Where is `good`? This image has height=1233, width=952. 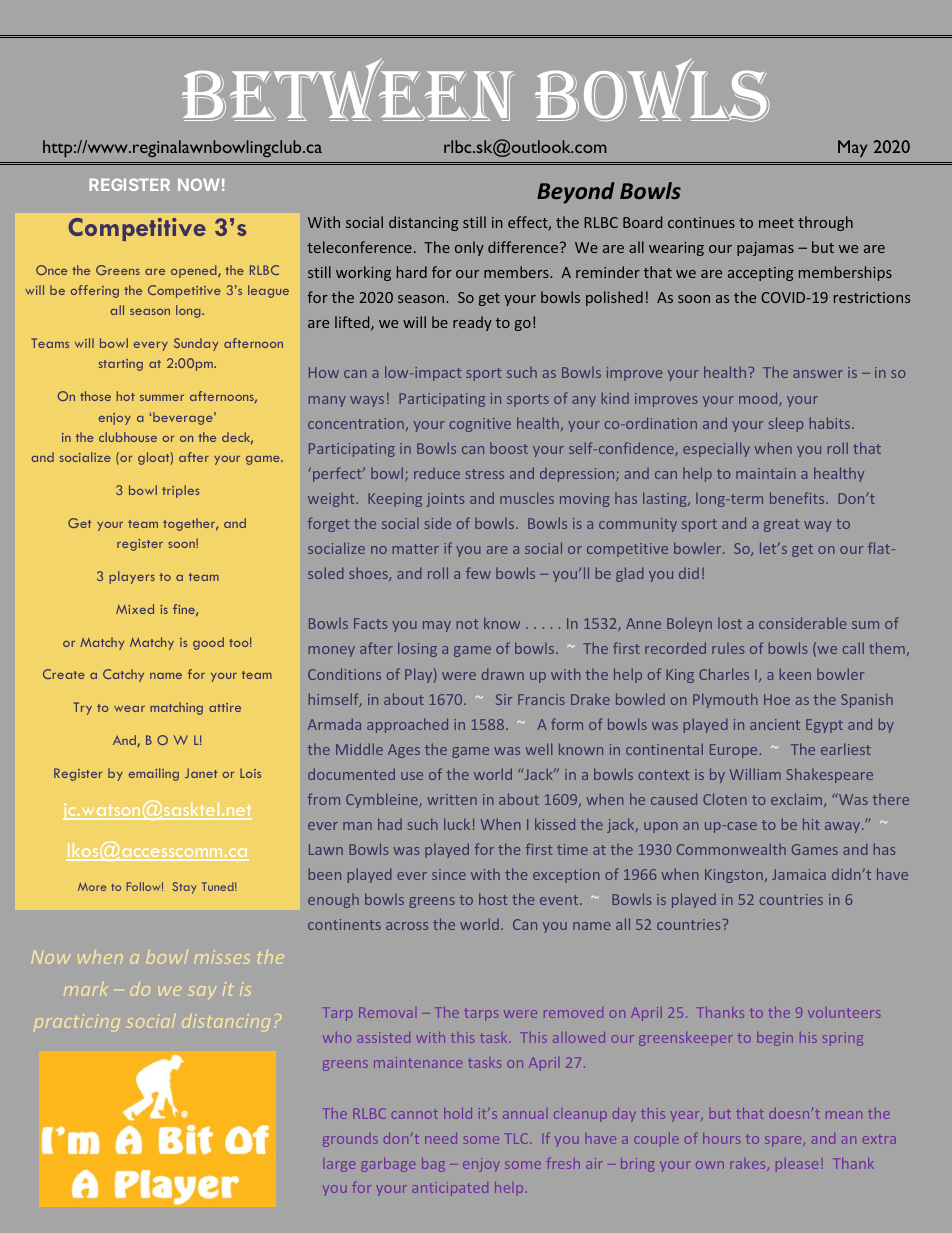 good is located at coordinates (208, 643).
